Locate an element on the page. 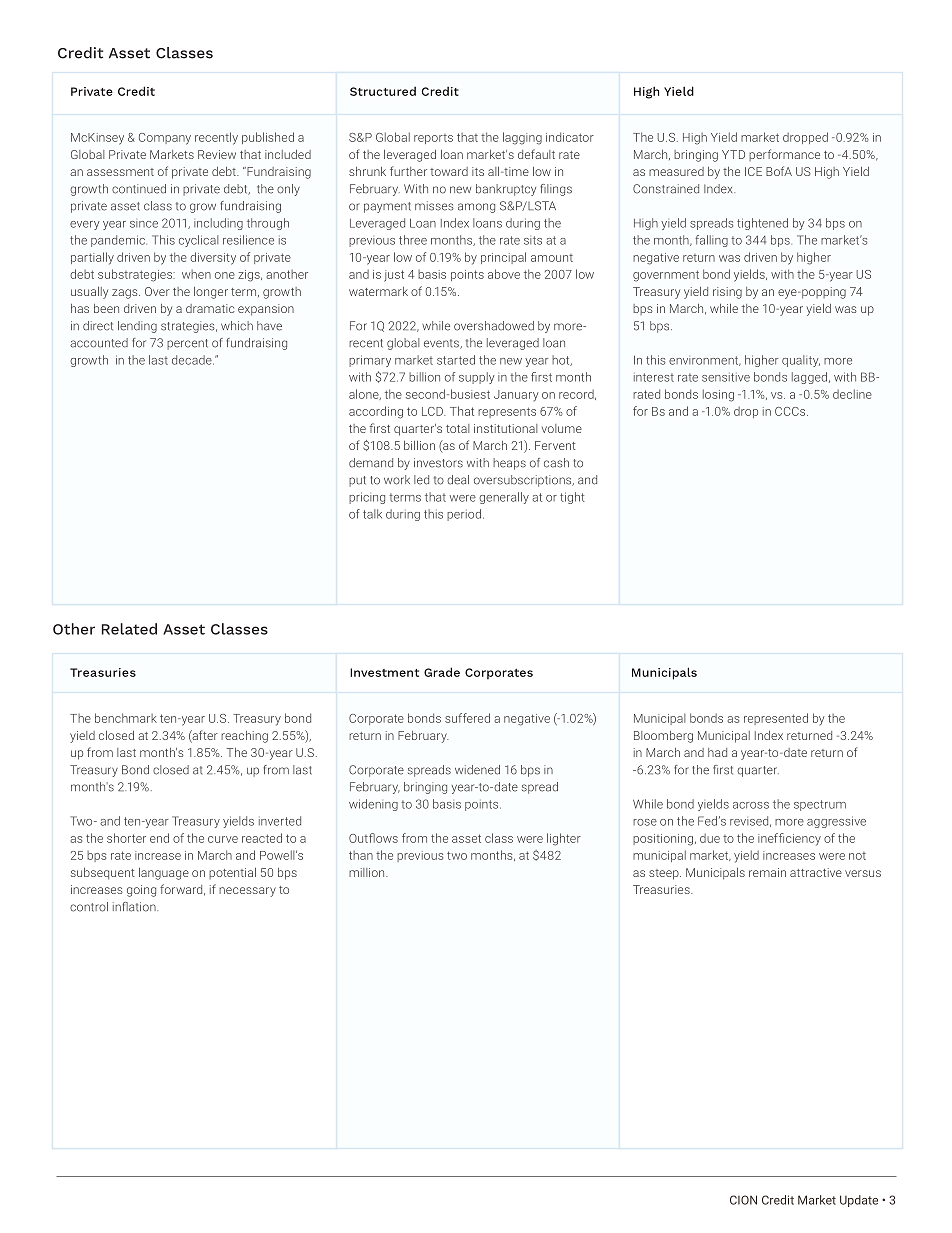  performance is located at coordinates (784, 155).
